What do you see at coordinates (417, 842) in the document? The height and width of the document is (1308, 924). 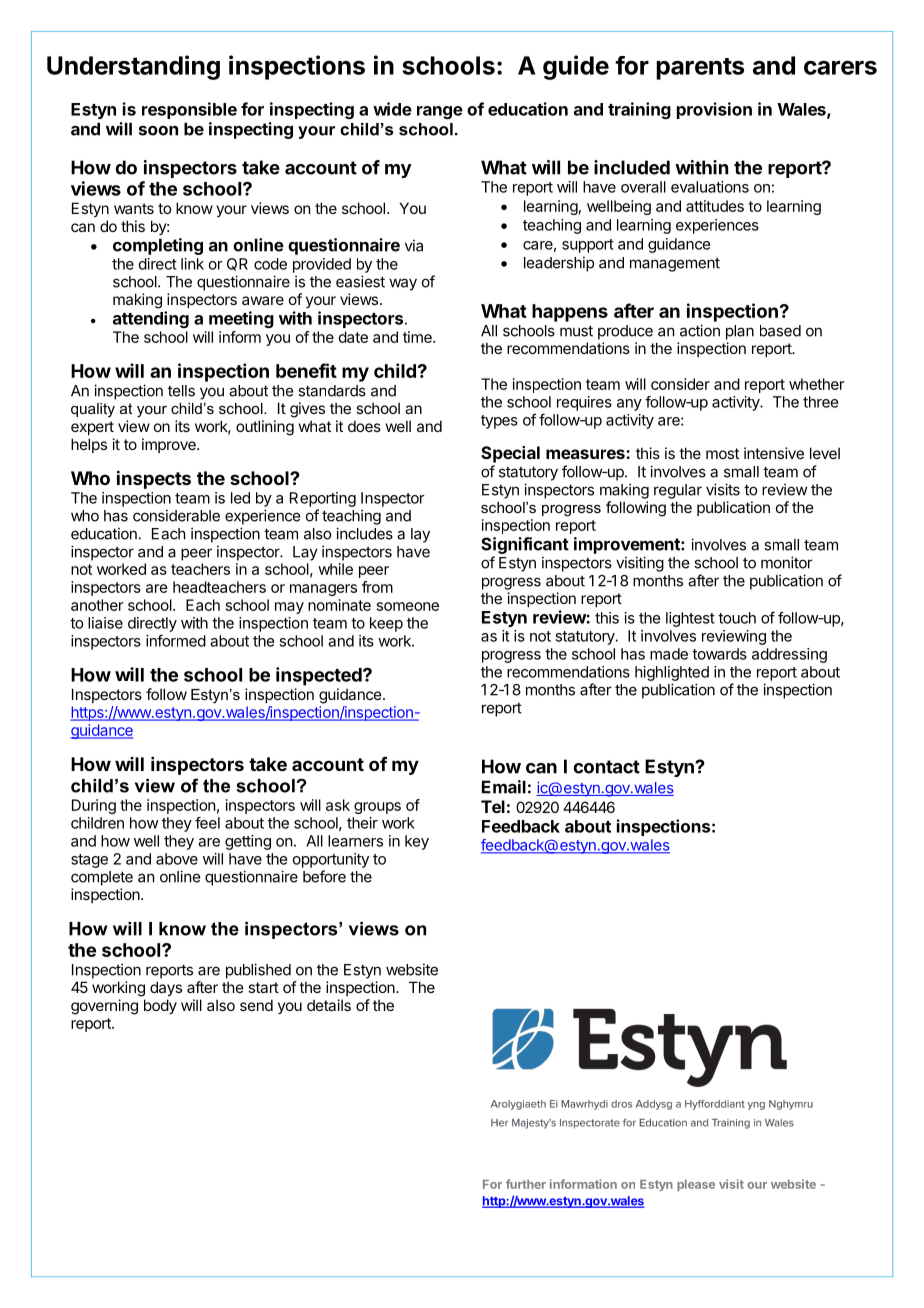 I see `key` at bounding box center [417, 842].
